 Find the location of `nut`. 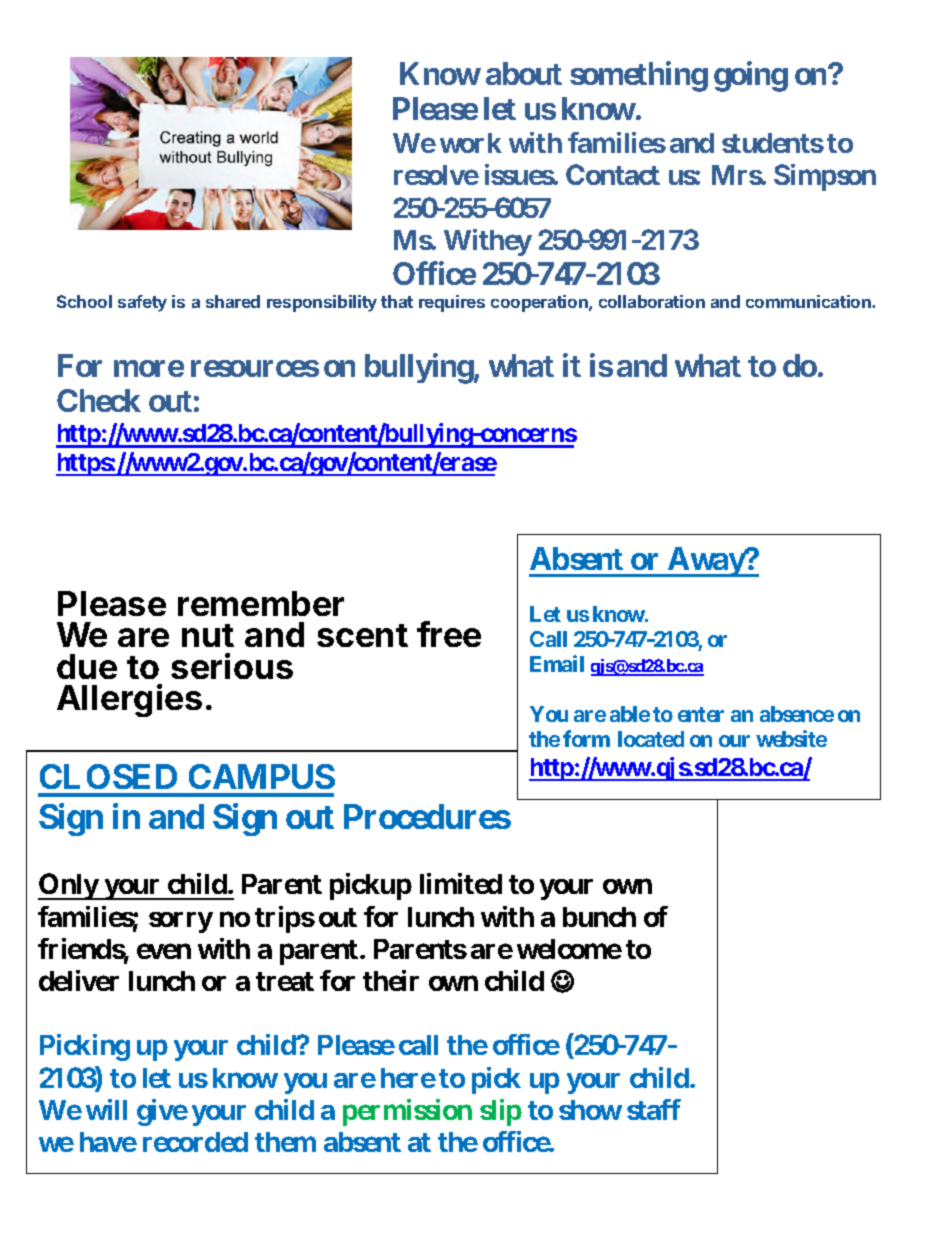

nut is located at coordinates (208, 635).
